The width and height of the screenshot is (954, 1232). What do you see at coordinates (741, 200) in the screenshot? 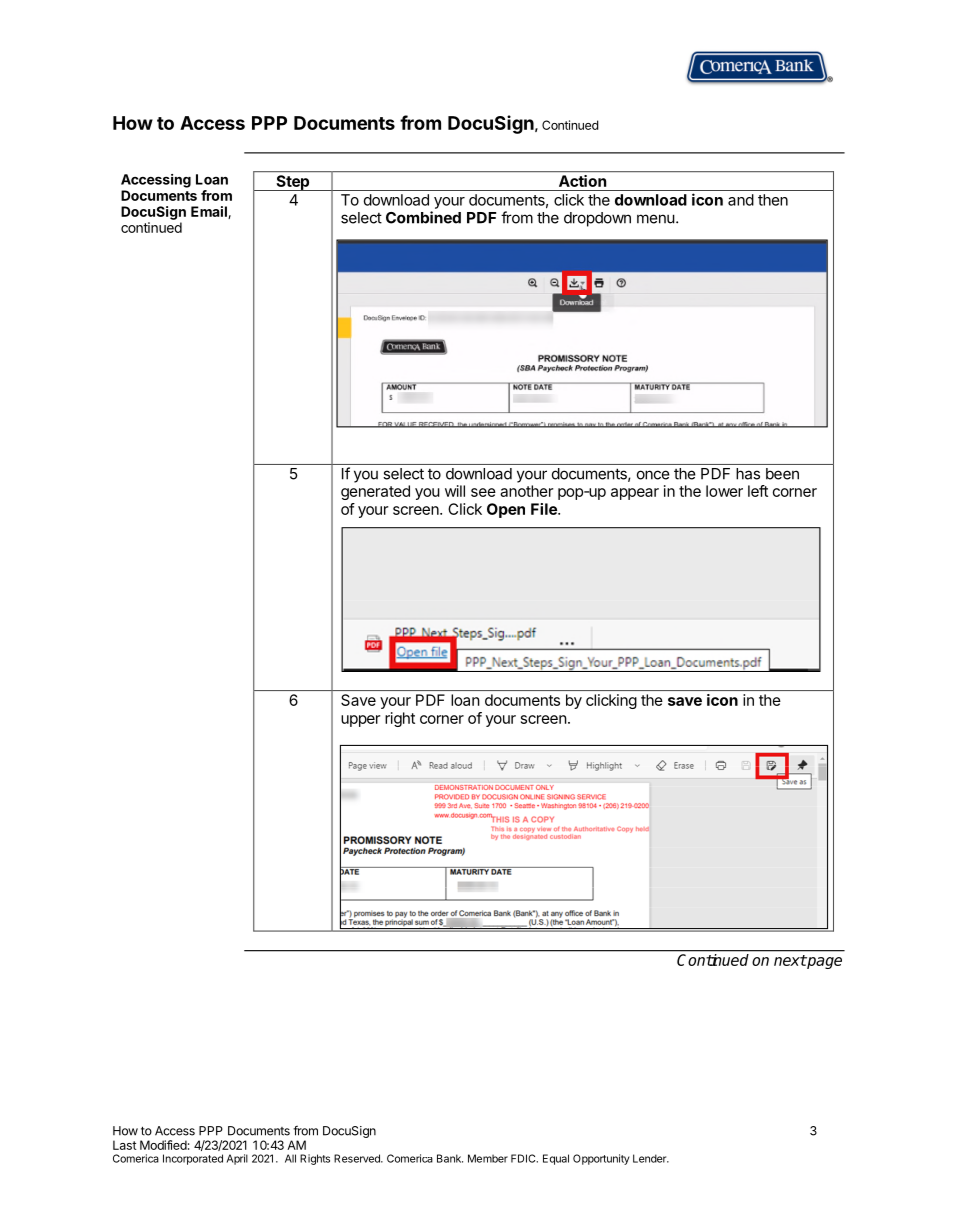
I see `and` at bounding box center [741, 200].
